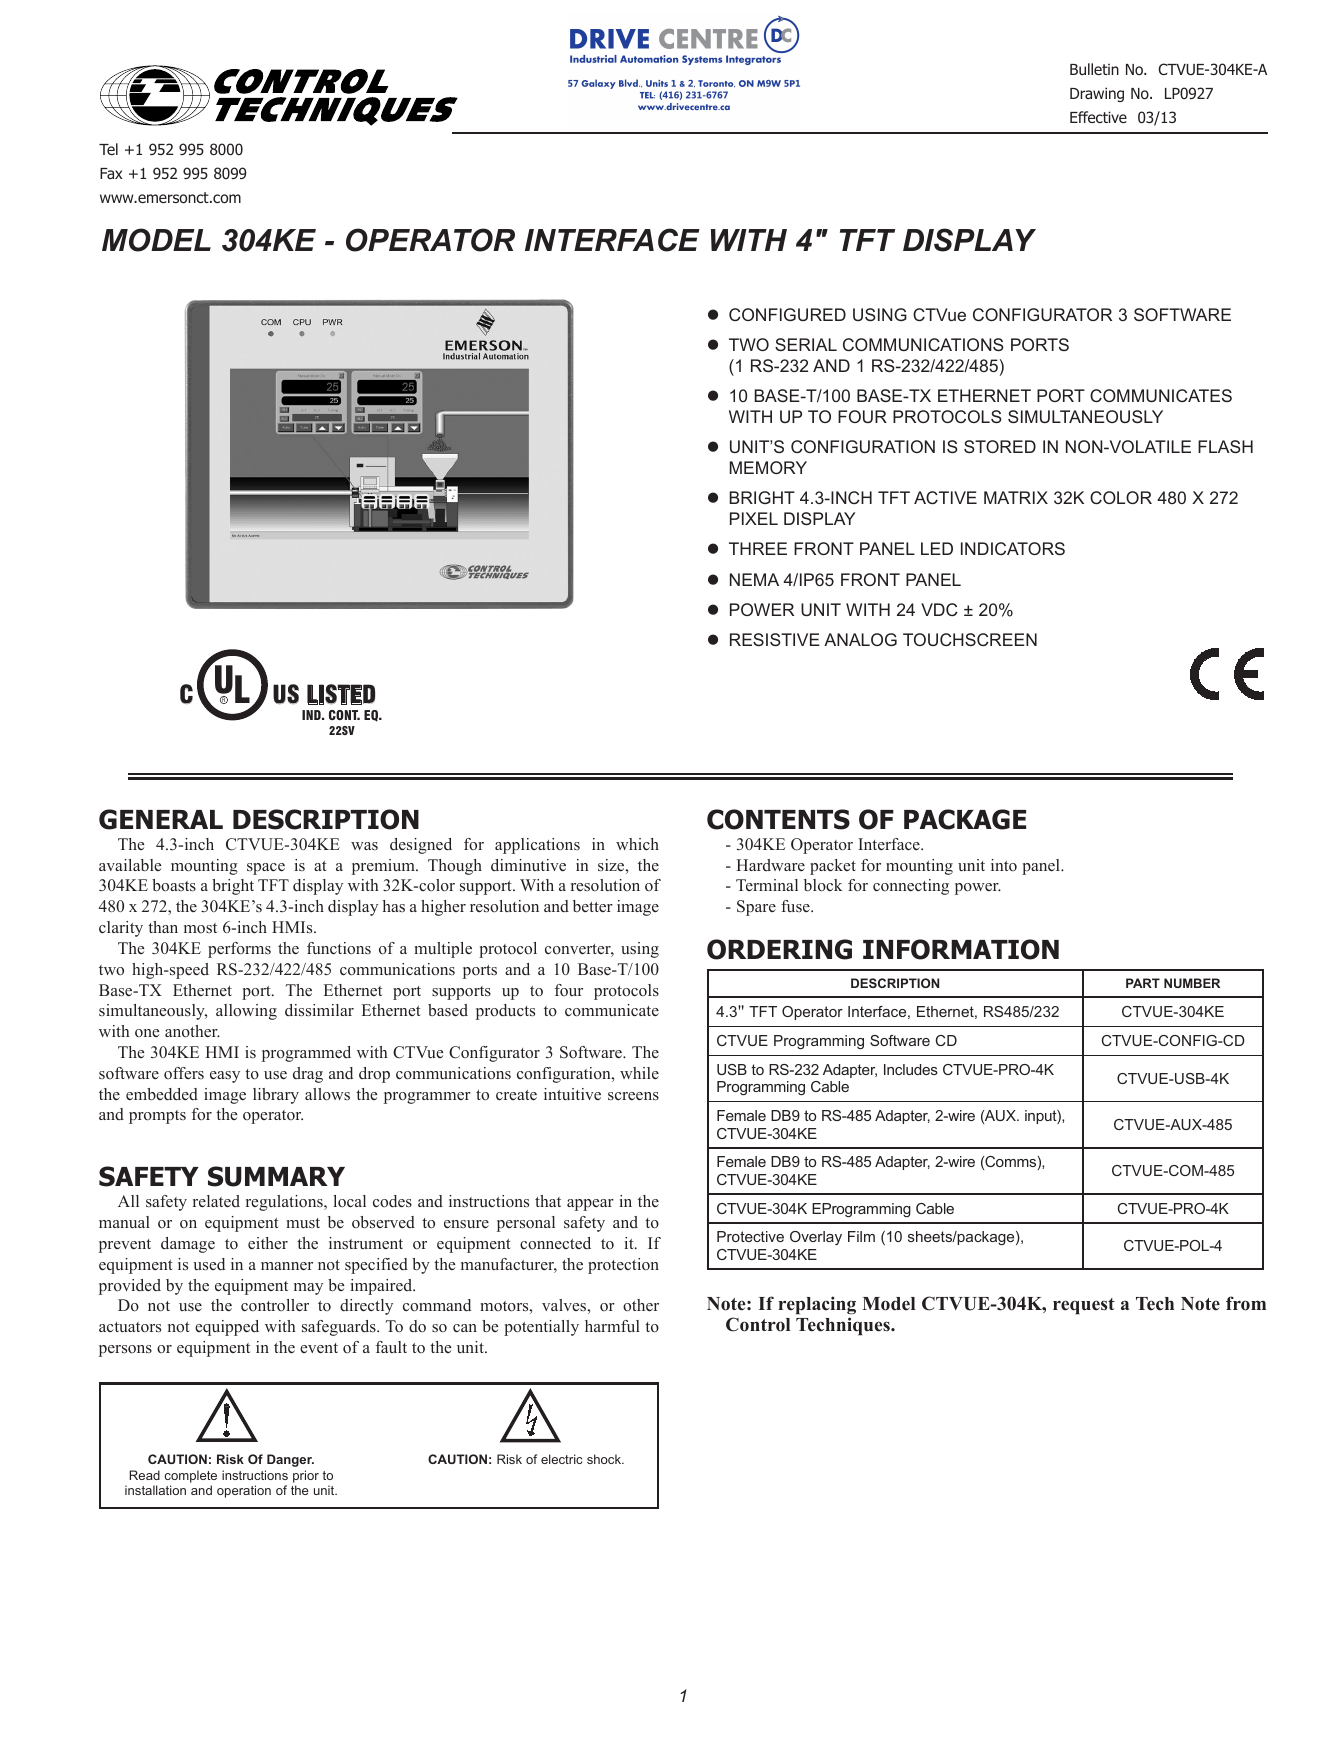 This page has height=1737, width=1342. What do you see at coordinates (637, 844) in the page?
I see `which` at bounding box center [637, 844].
